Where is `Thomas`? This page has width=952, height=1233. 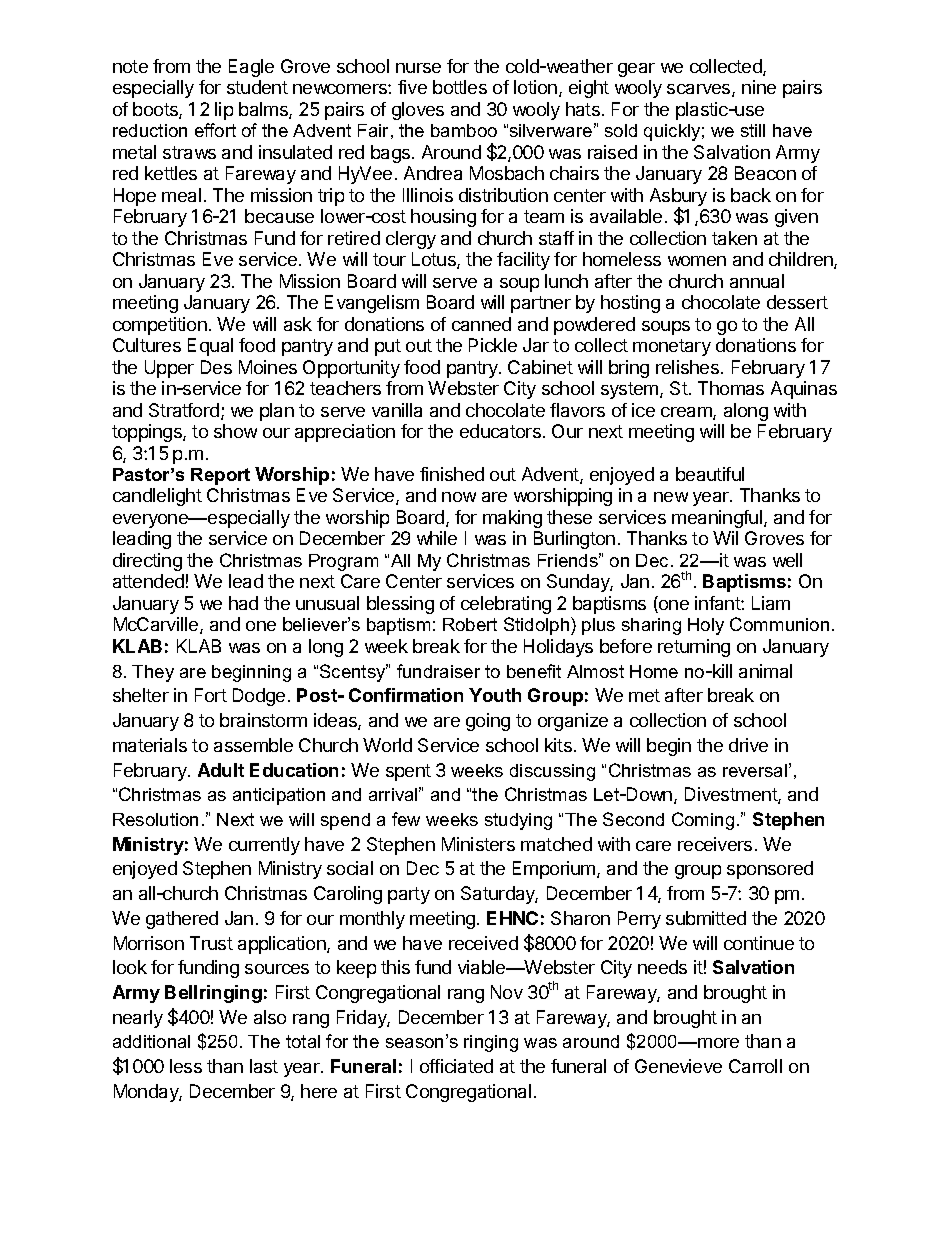
Thomas is located at coordinates (731, 388).
